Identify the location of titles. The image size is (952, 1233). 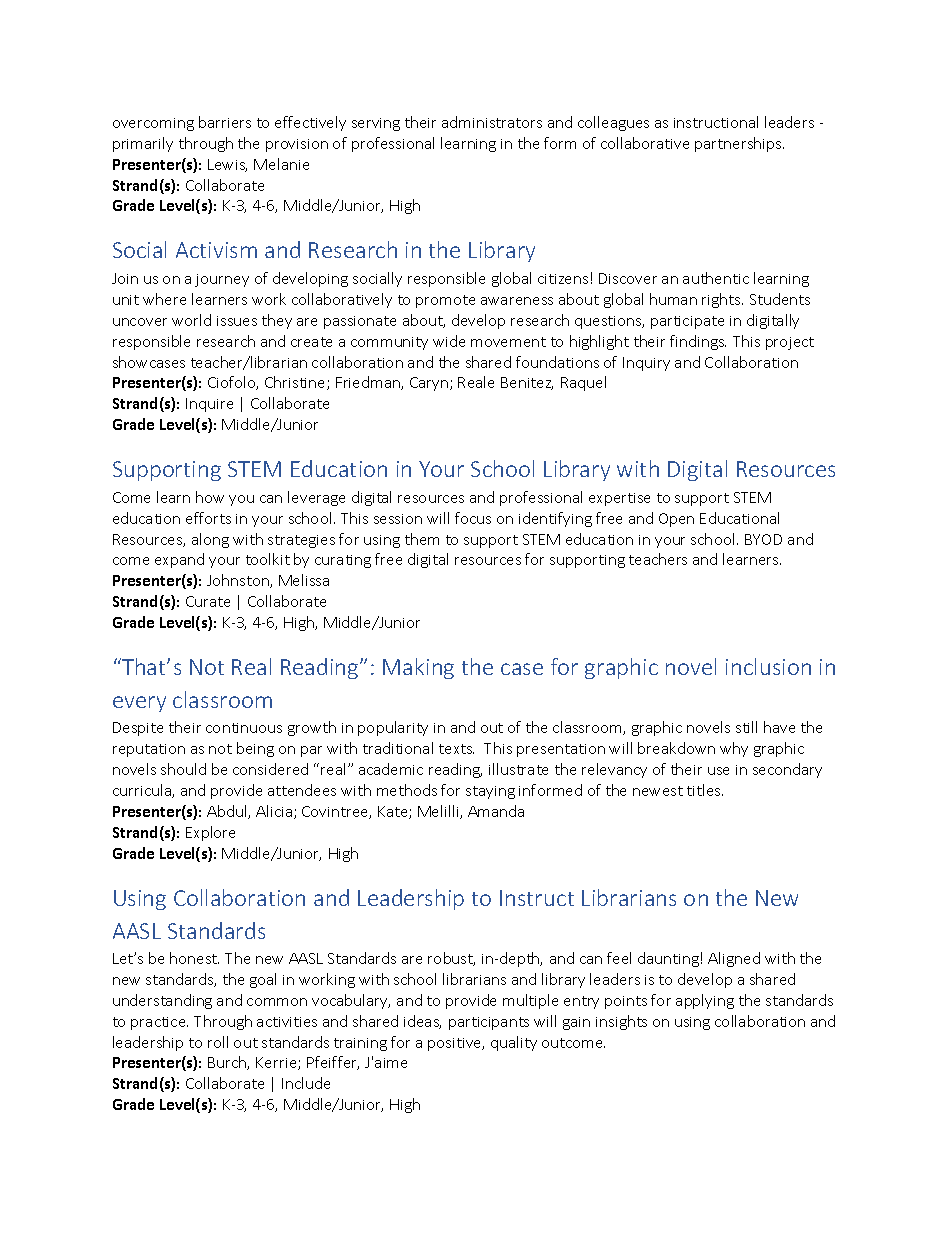
(705, 790).
